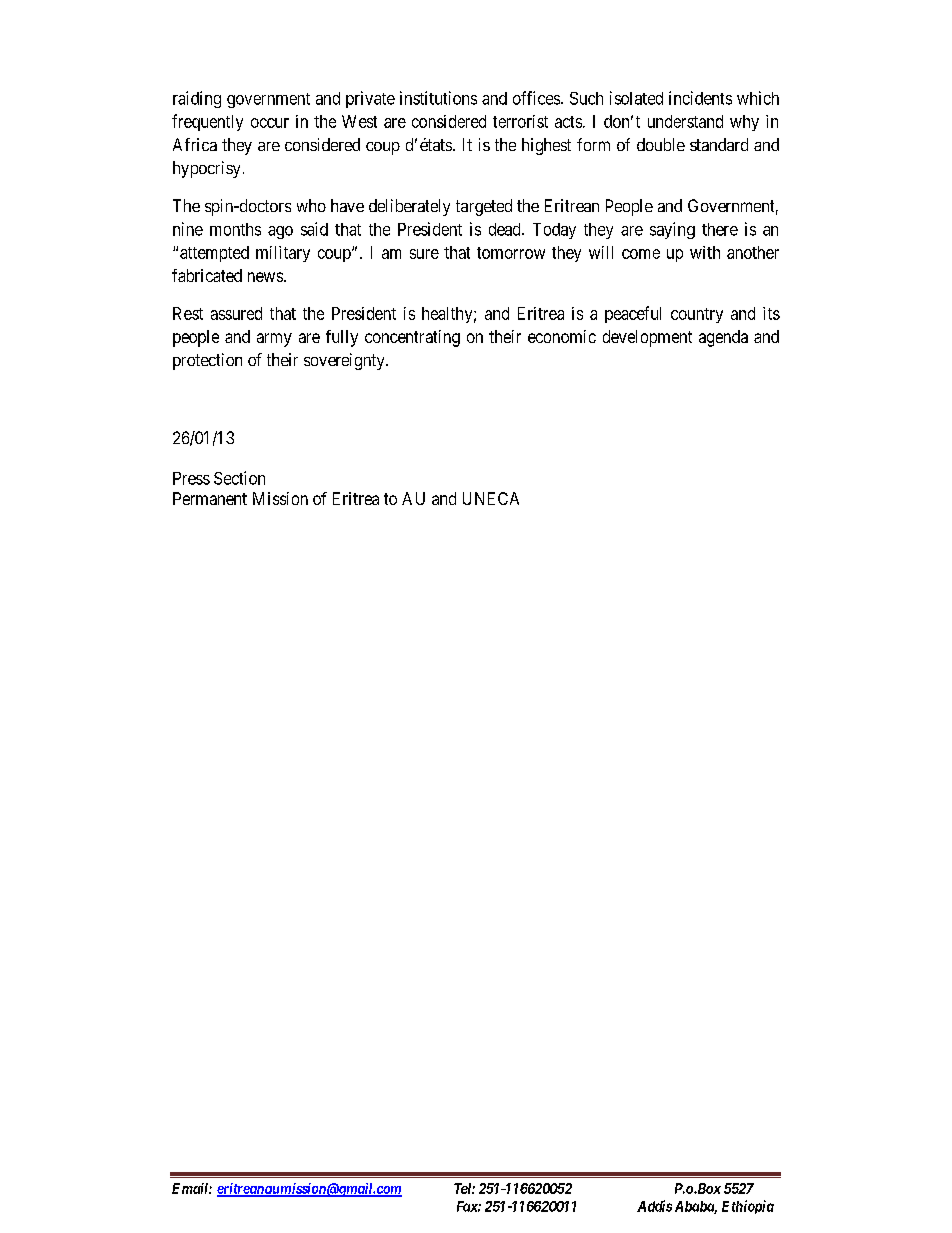  Describe the element at coordinates (748, 1207) in the screenshot. I see `Ethiopia` at that location.
